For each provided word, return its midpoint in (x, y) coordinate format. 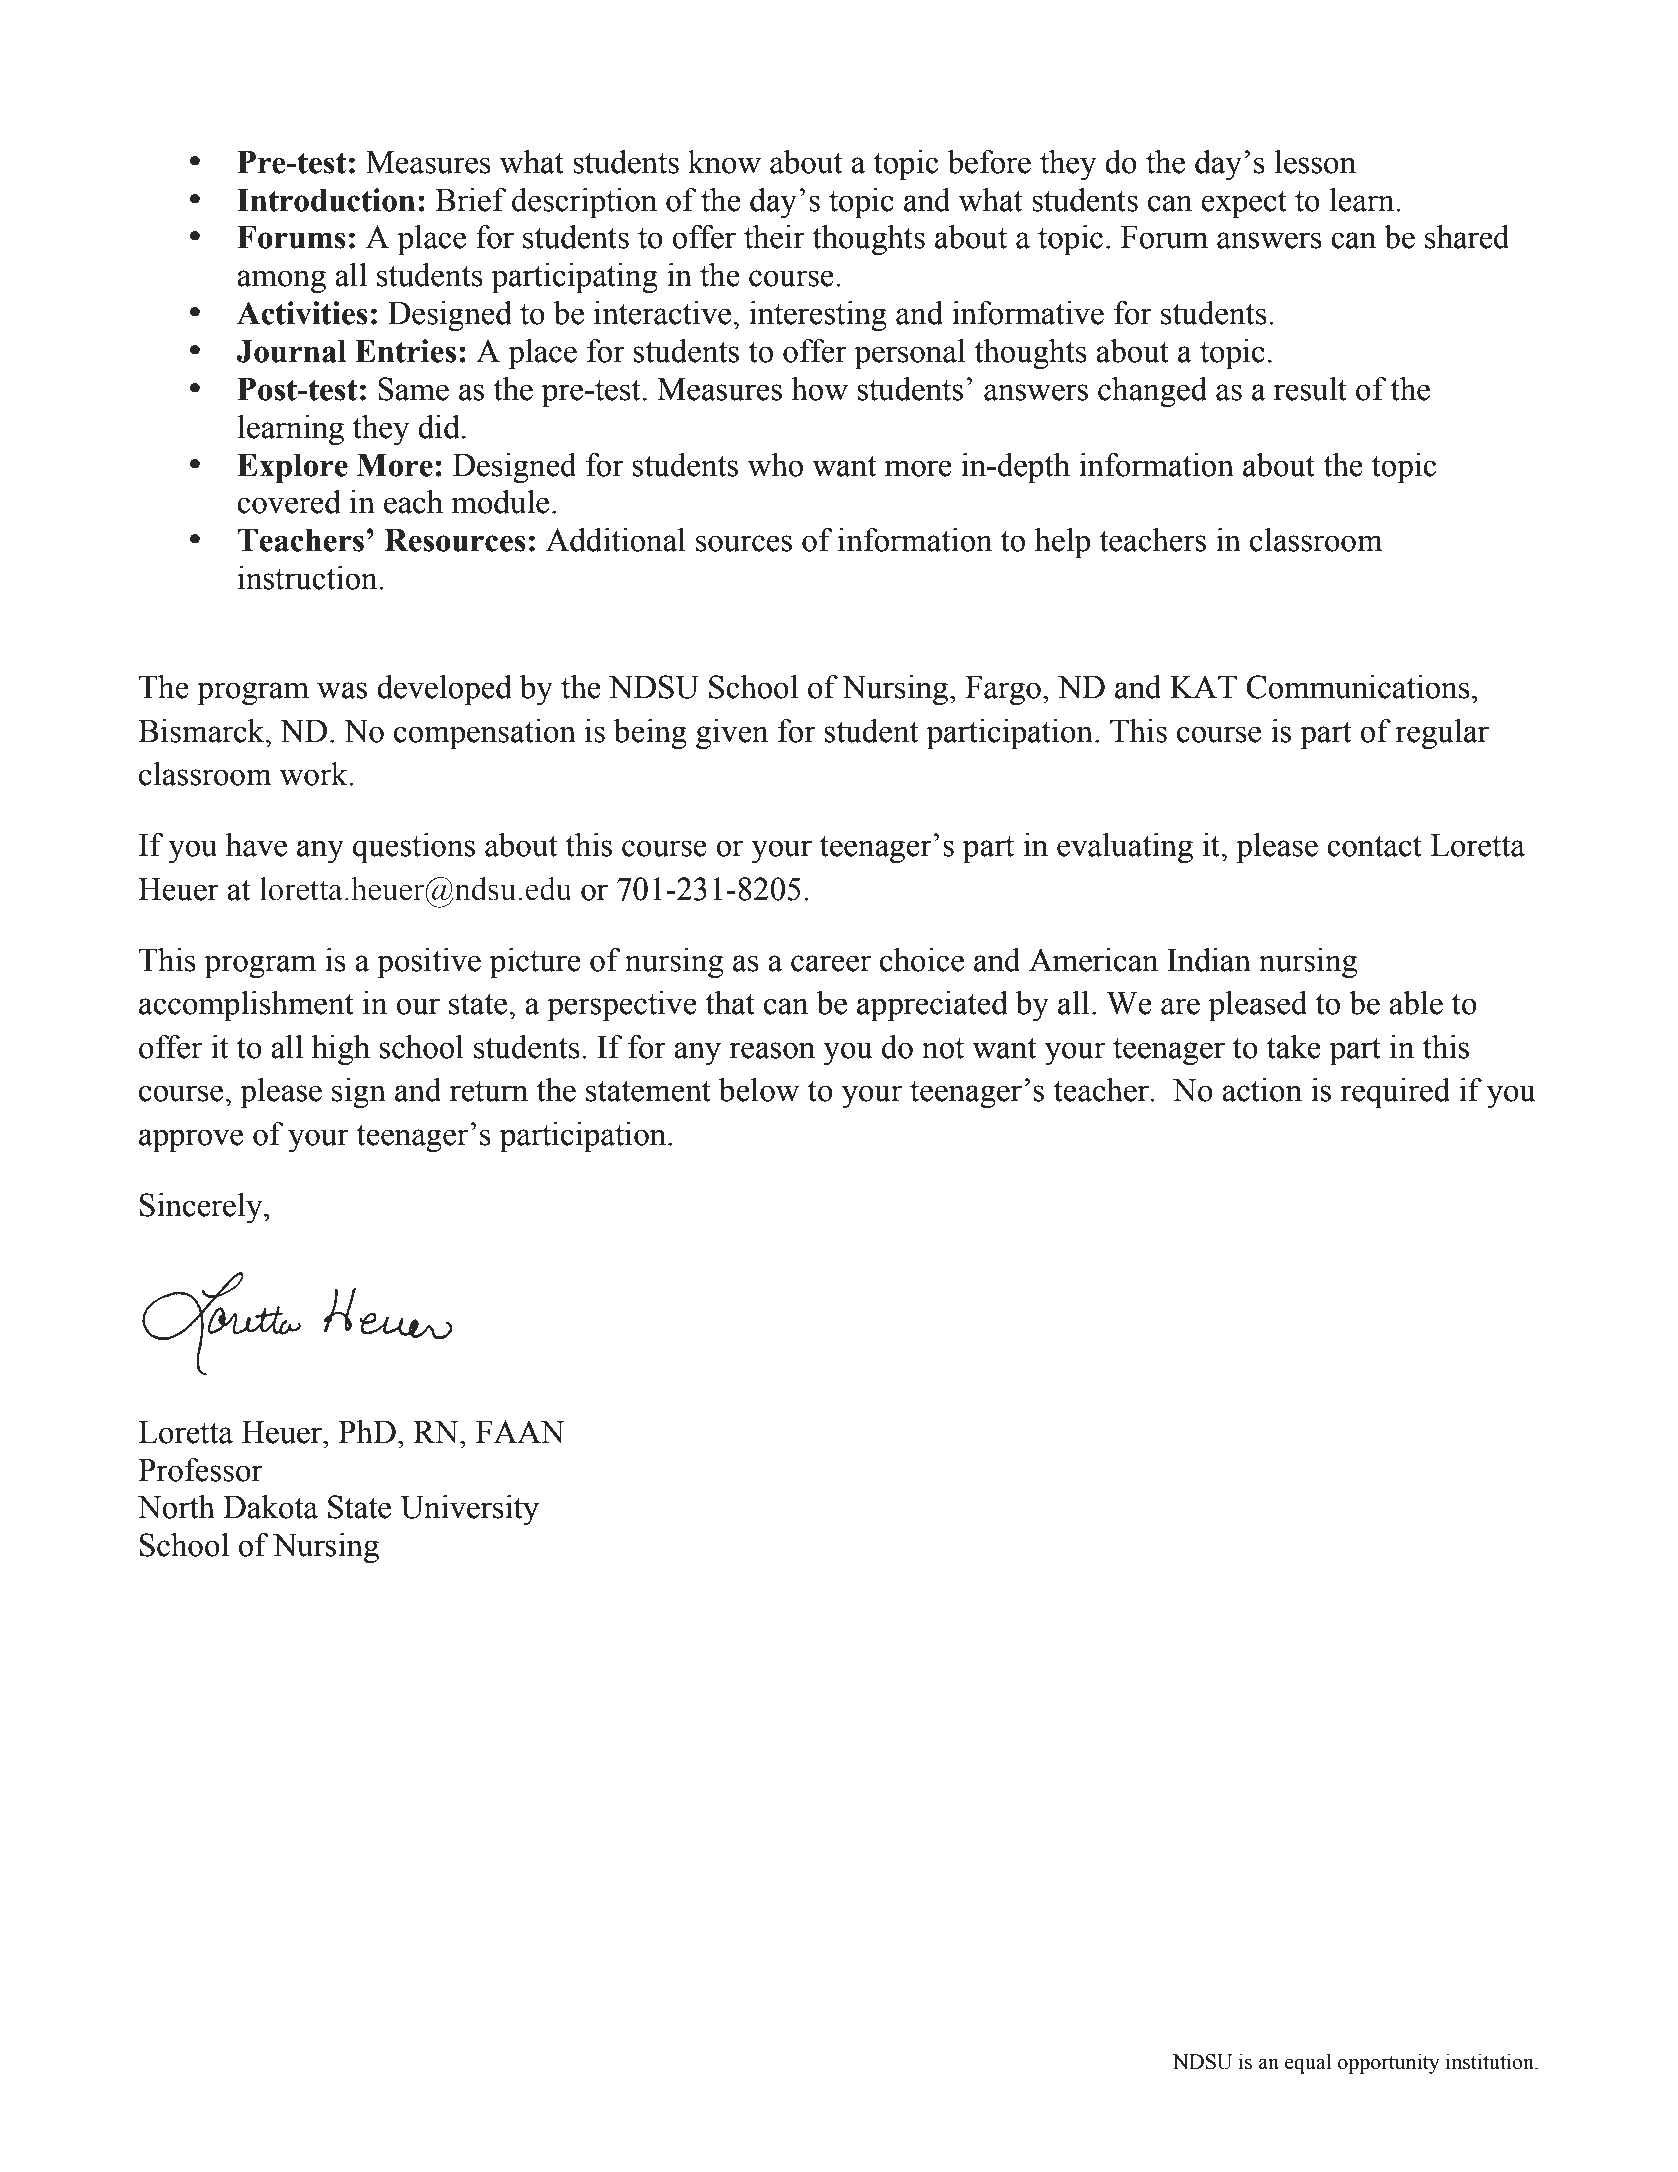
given (732, 734)
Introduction (326, 200)
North (176, 1507)
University (469, 1510)
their (774, 237)
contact (1374, 846)
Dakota (270, 1507)
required (1395, 1093)
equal (1308, 2063)
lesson (1315, 162)
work (315, 774)
